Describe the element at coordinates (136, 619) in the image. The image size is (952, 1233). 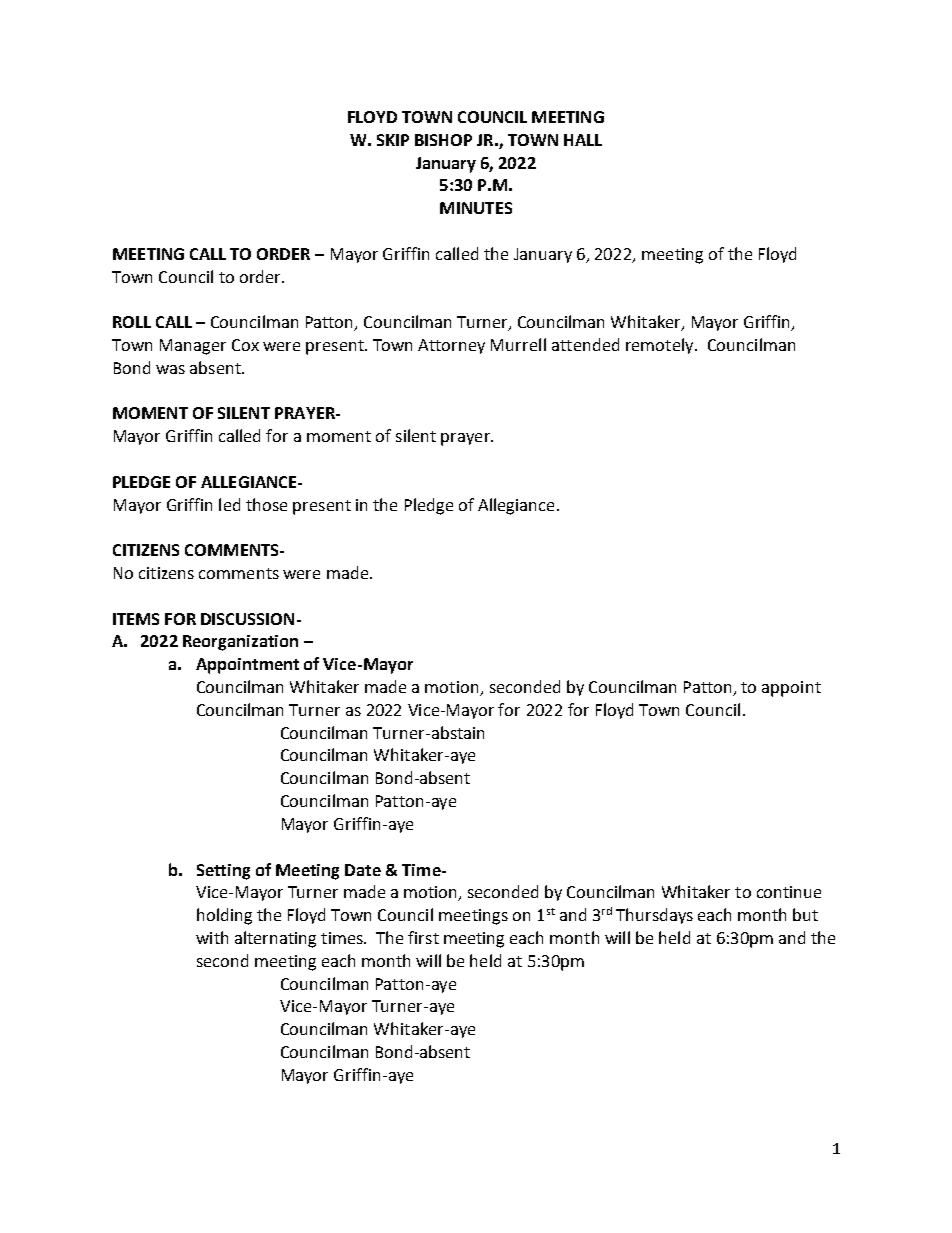
I see `ITEMS` at that location.
